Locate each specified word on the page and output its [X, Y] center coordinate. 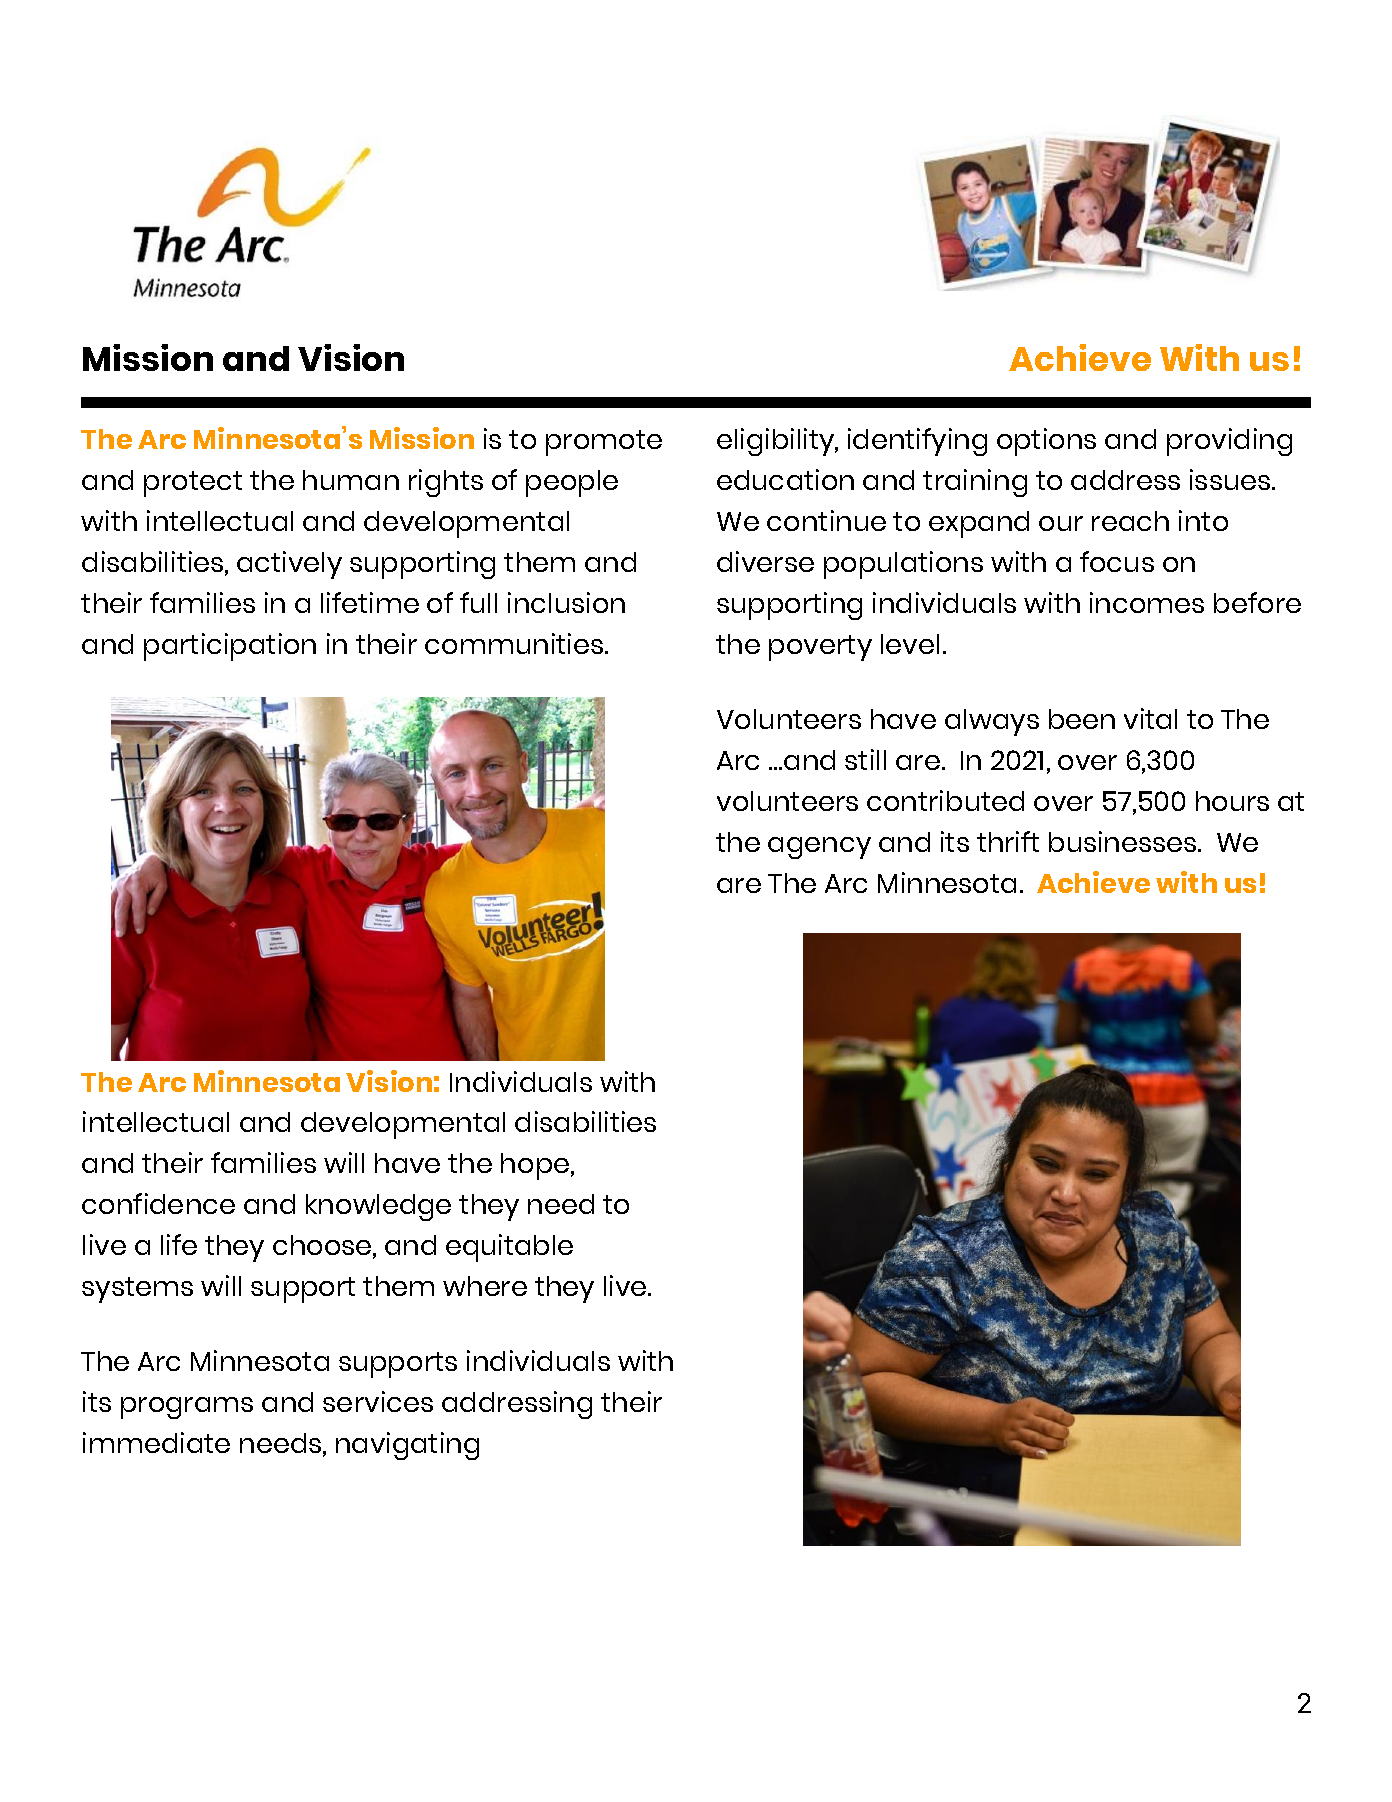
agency [819, 848]
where [485, 1286]
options [1046, 442]
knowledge [378, 1207]
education [785, 479]
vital [1150, 718]
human [351, 480]
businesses [1124, 841]
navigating [407, 1446]
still [865, 759]
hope [535, 1166]
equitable [509, 1248]
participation [230, 647]
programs [187, 1408]
